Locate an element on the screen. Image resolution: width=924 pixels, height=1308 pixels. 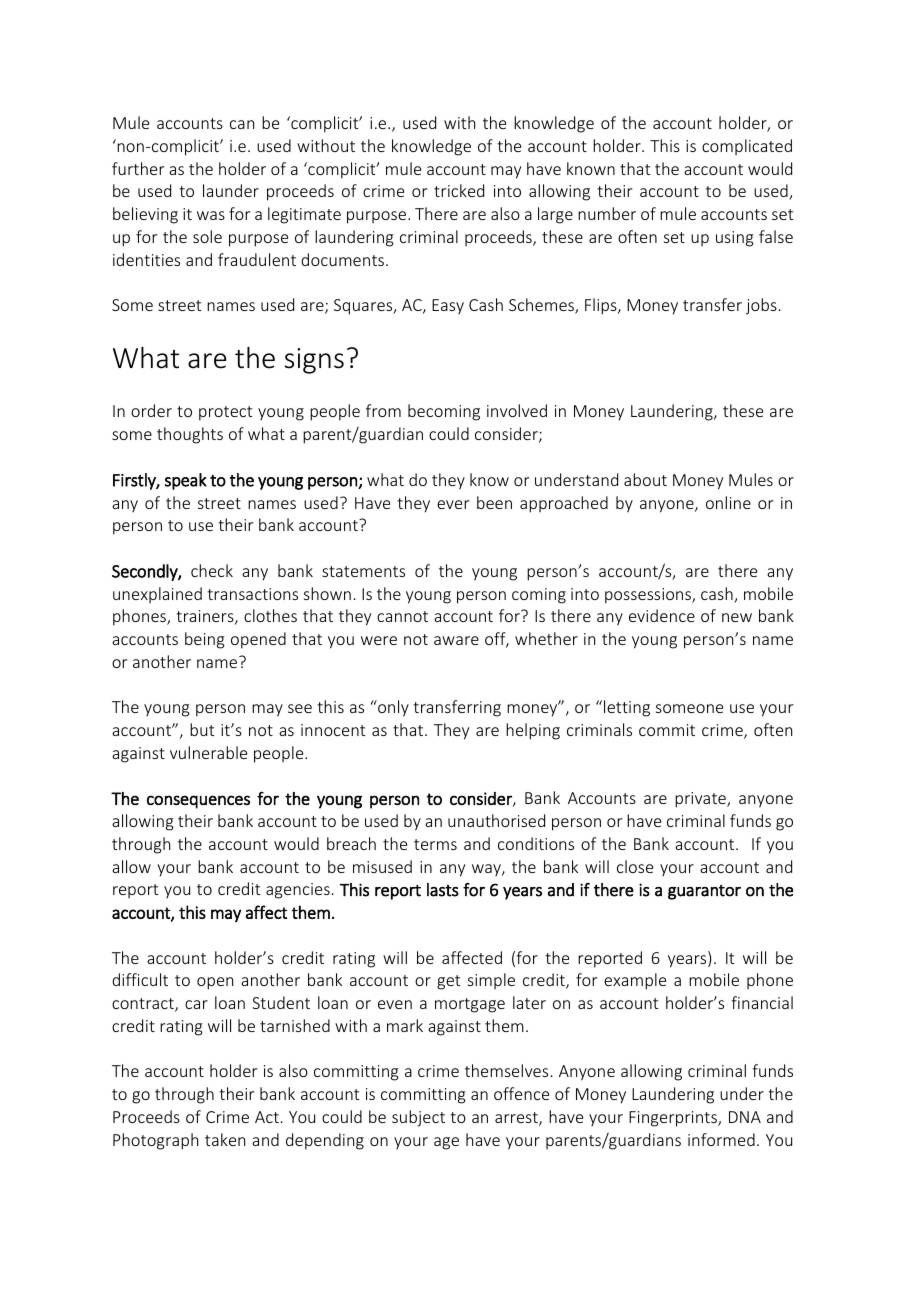
subject is located at coordinates (418, 1118).
